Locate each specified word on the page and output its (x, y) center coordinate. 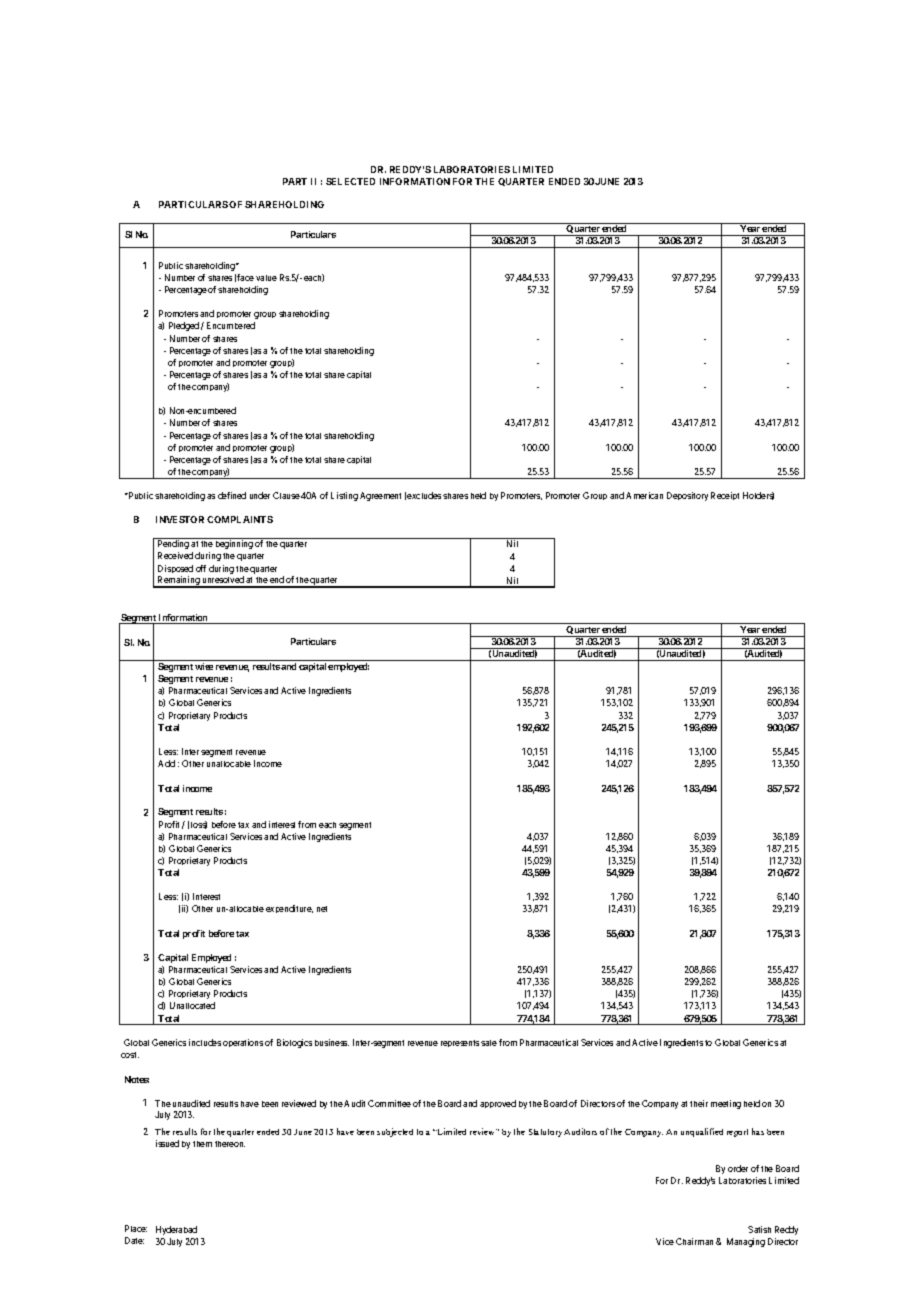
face (245, 277)
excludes (424, 495)
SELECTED (350, 181)
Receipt (725, 496)
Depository (687, 496)
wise (204, 666)
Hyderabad (176, 1230)
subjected (395, 1132)
